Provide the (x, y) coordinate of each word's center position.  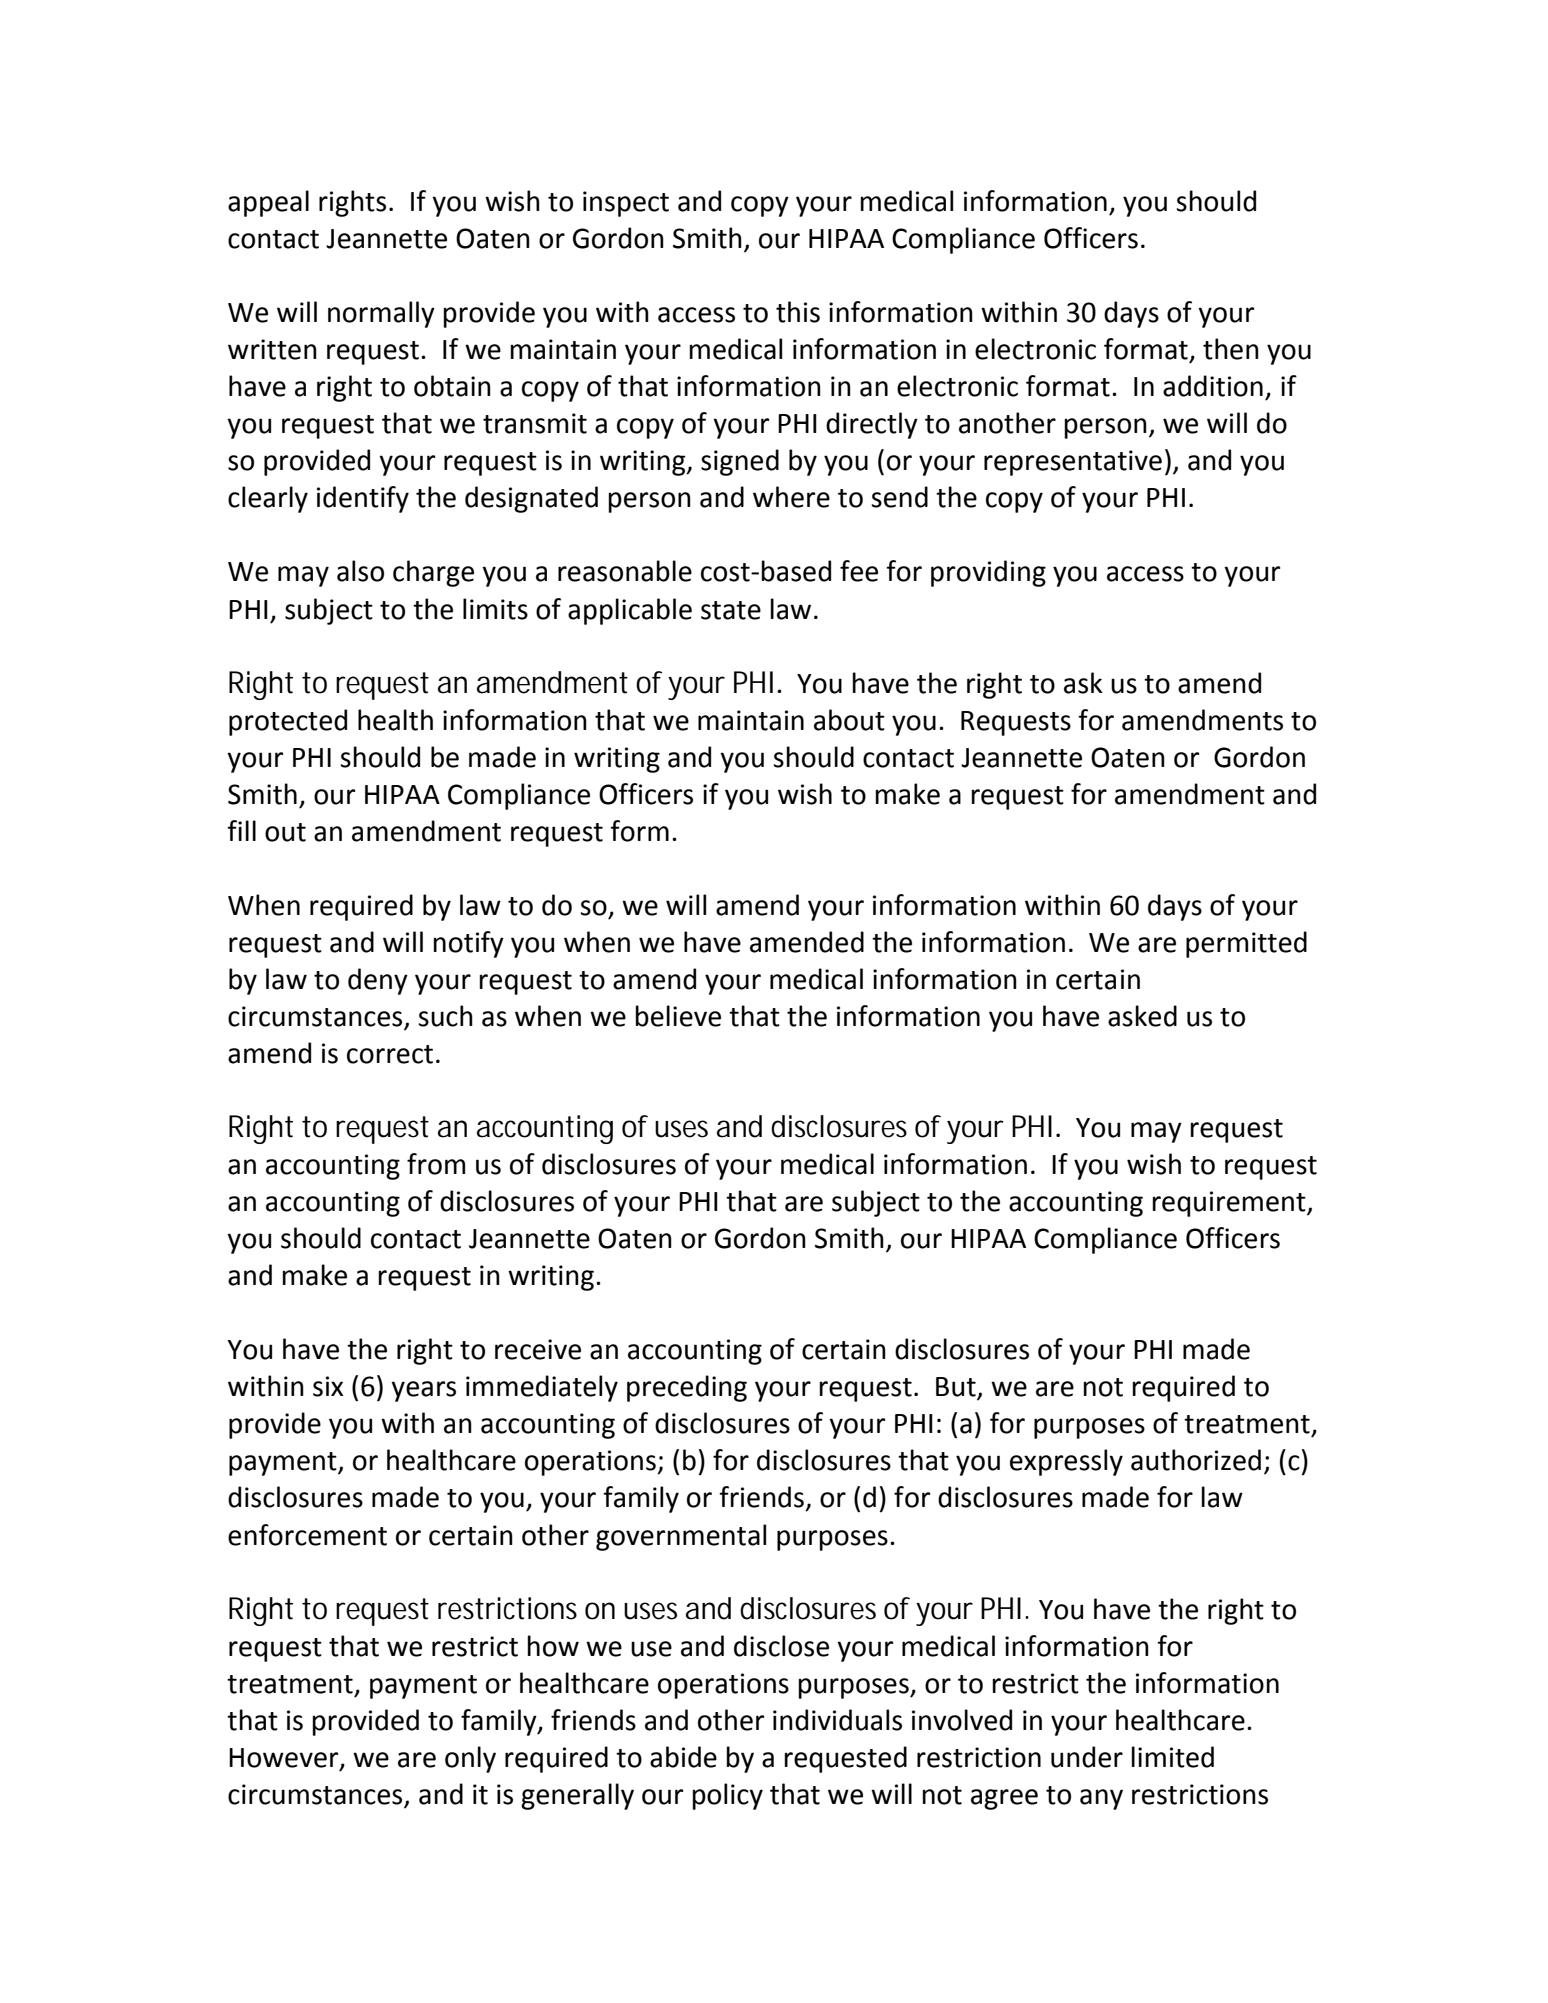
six (328, 1386)
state (731, 610)
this (798, 312)
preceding (687, 1388)
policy (727, 1796)
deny (378, 981)
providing (988, 573)
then (1231, 349)
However (285, 1759)
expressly (1066, 1462)
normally (381, 314)
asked (1142, 1016)
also (360, 571)
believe (678, 1016)
